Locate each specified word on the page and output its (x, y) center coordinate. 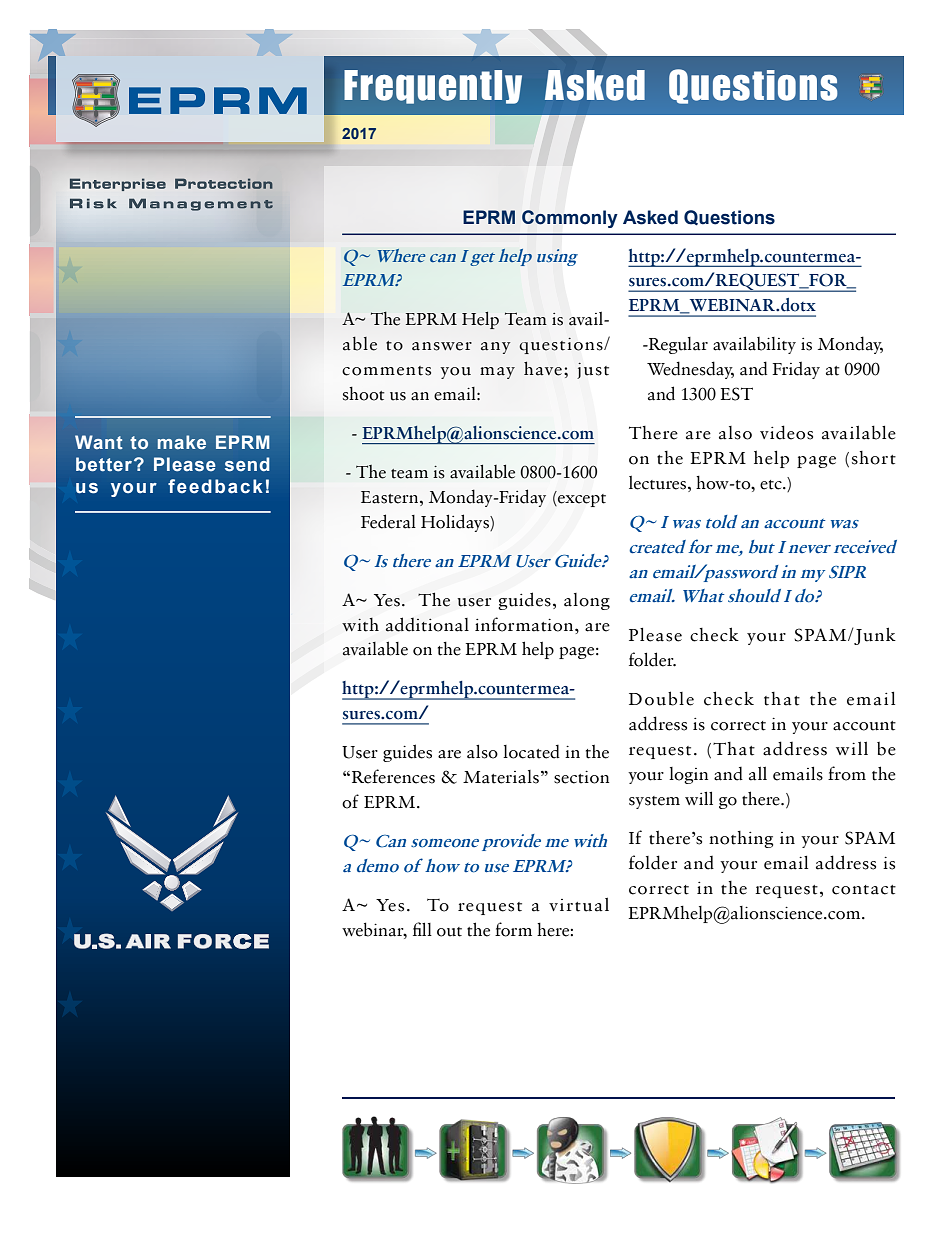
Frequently (433, 87)
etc (772, 485)
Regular (677, 345)
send (247, 464)
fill (422, 929)
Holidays (456, 523)
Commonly (570, 219)
